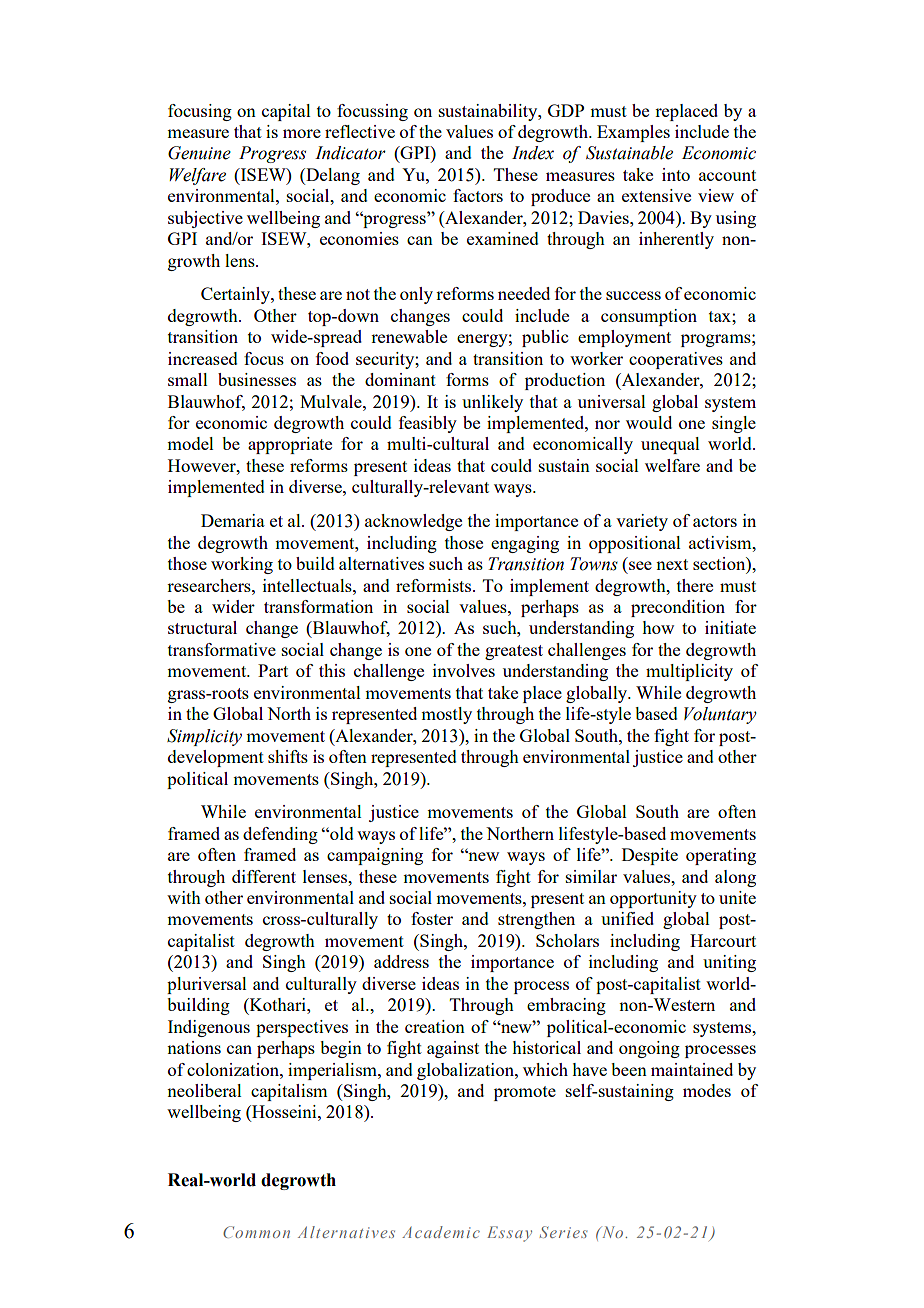 This screenshot has height=1308, width=924. Describe the element at coordinates (649, 422) in the screenshot. I see `would` at that location.
